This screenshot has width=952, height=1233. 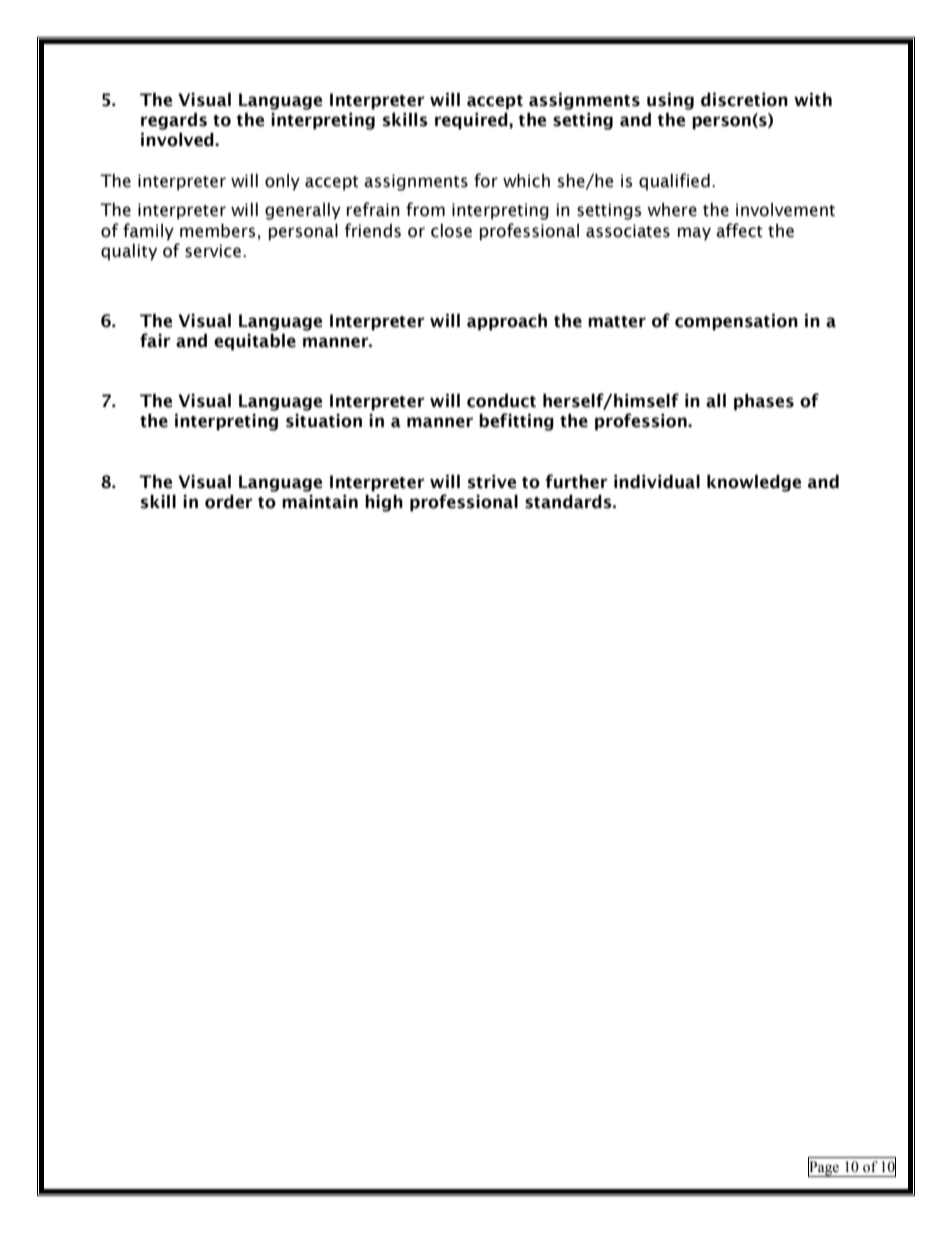 What do you see at coordinates (754, 483) in the screenshot?
I see `knowledge` at bounding box center [754, 483].
